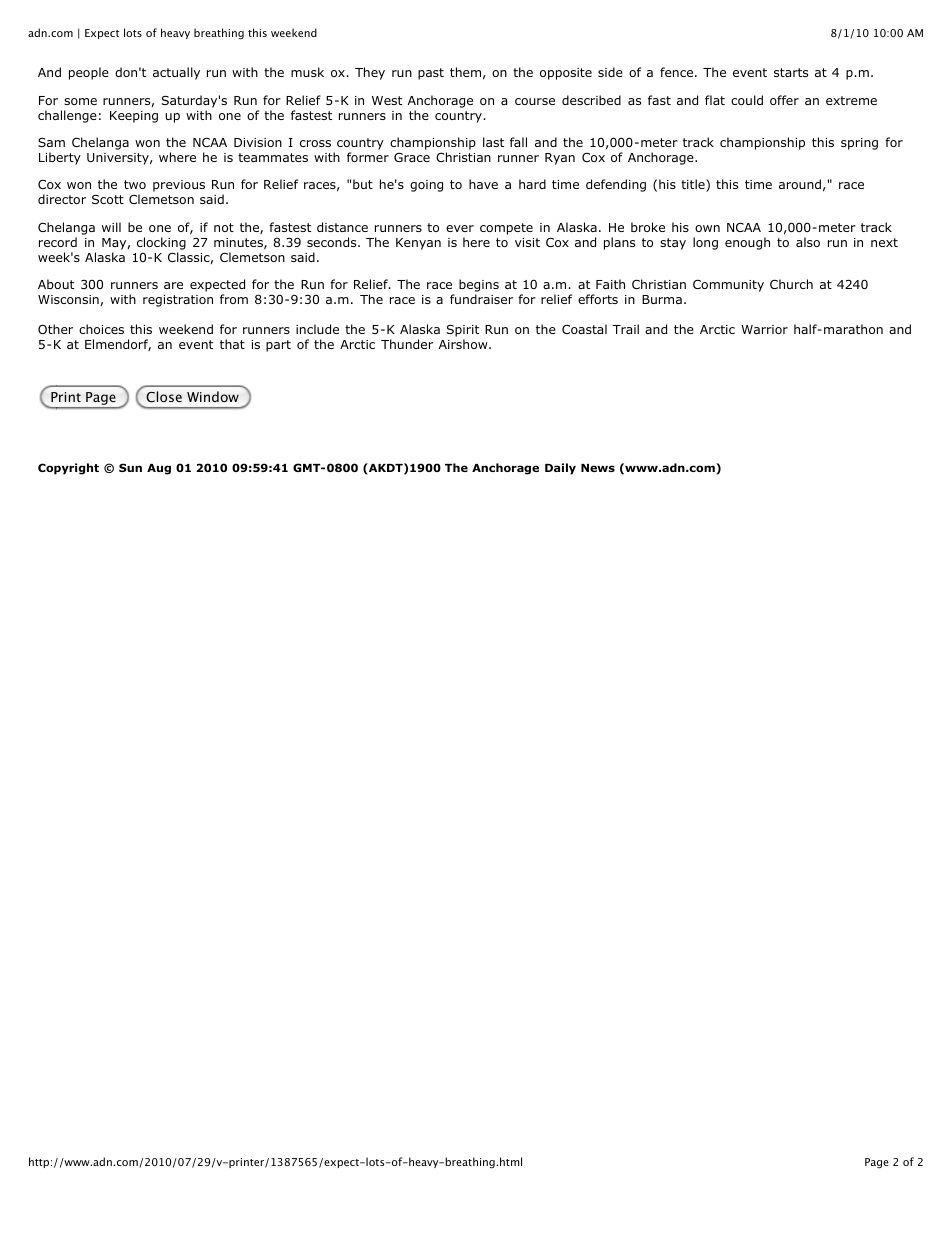  Describe the element at coordinates (598, 468) in the document. I see `News` at that location.
